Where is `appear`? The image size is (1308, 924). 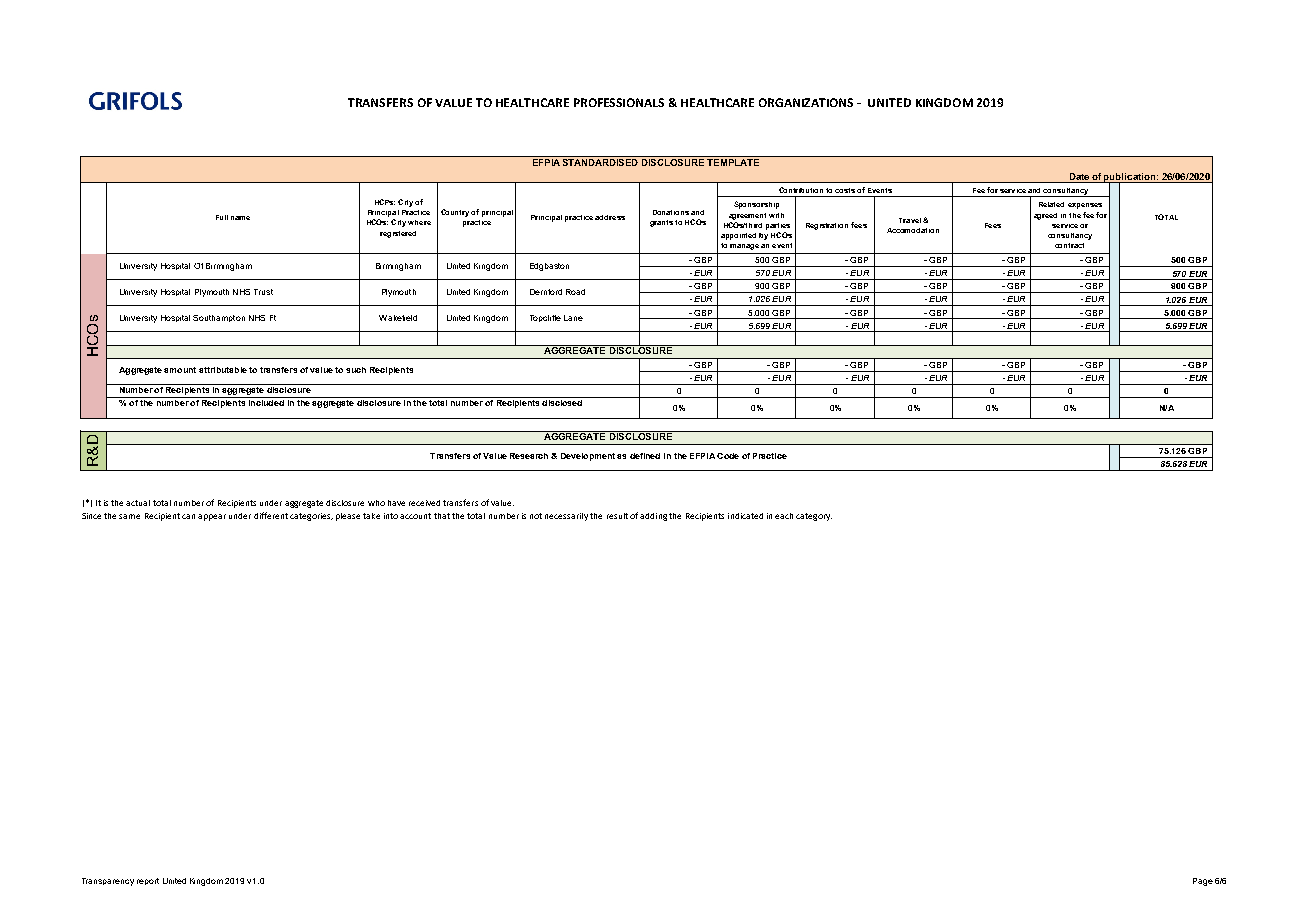
appear is located at coordinates (212, 517).
